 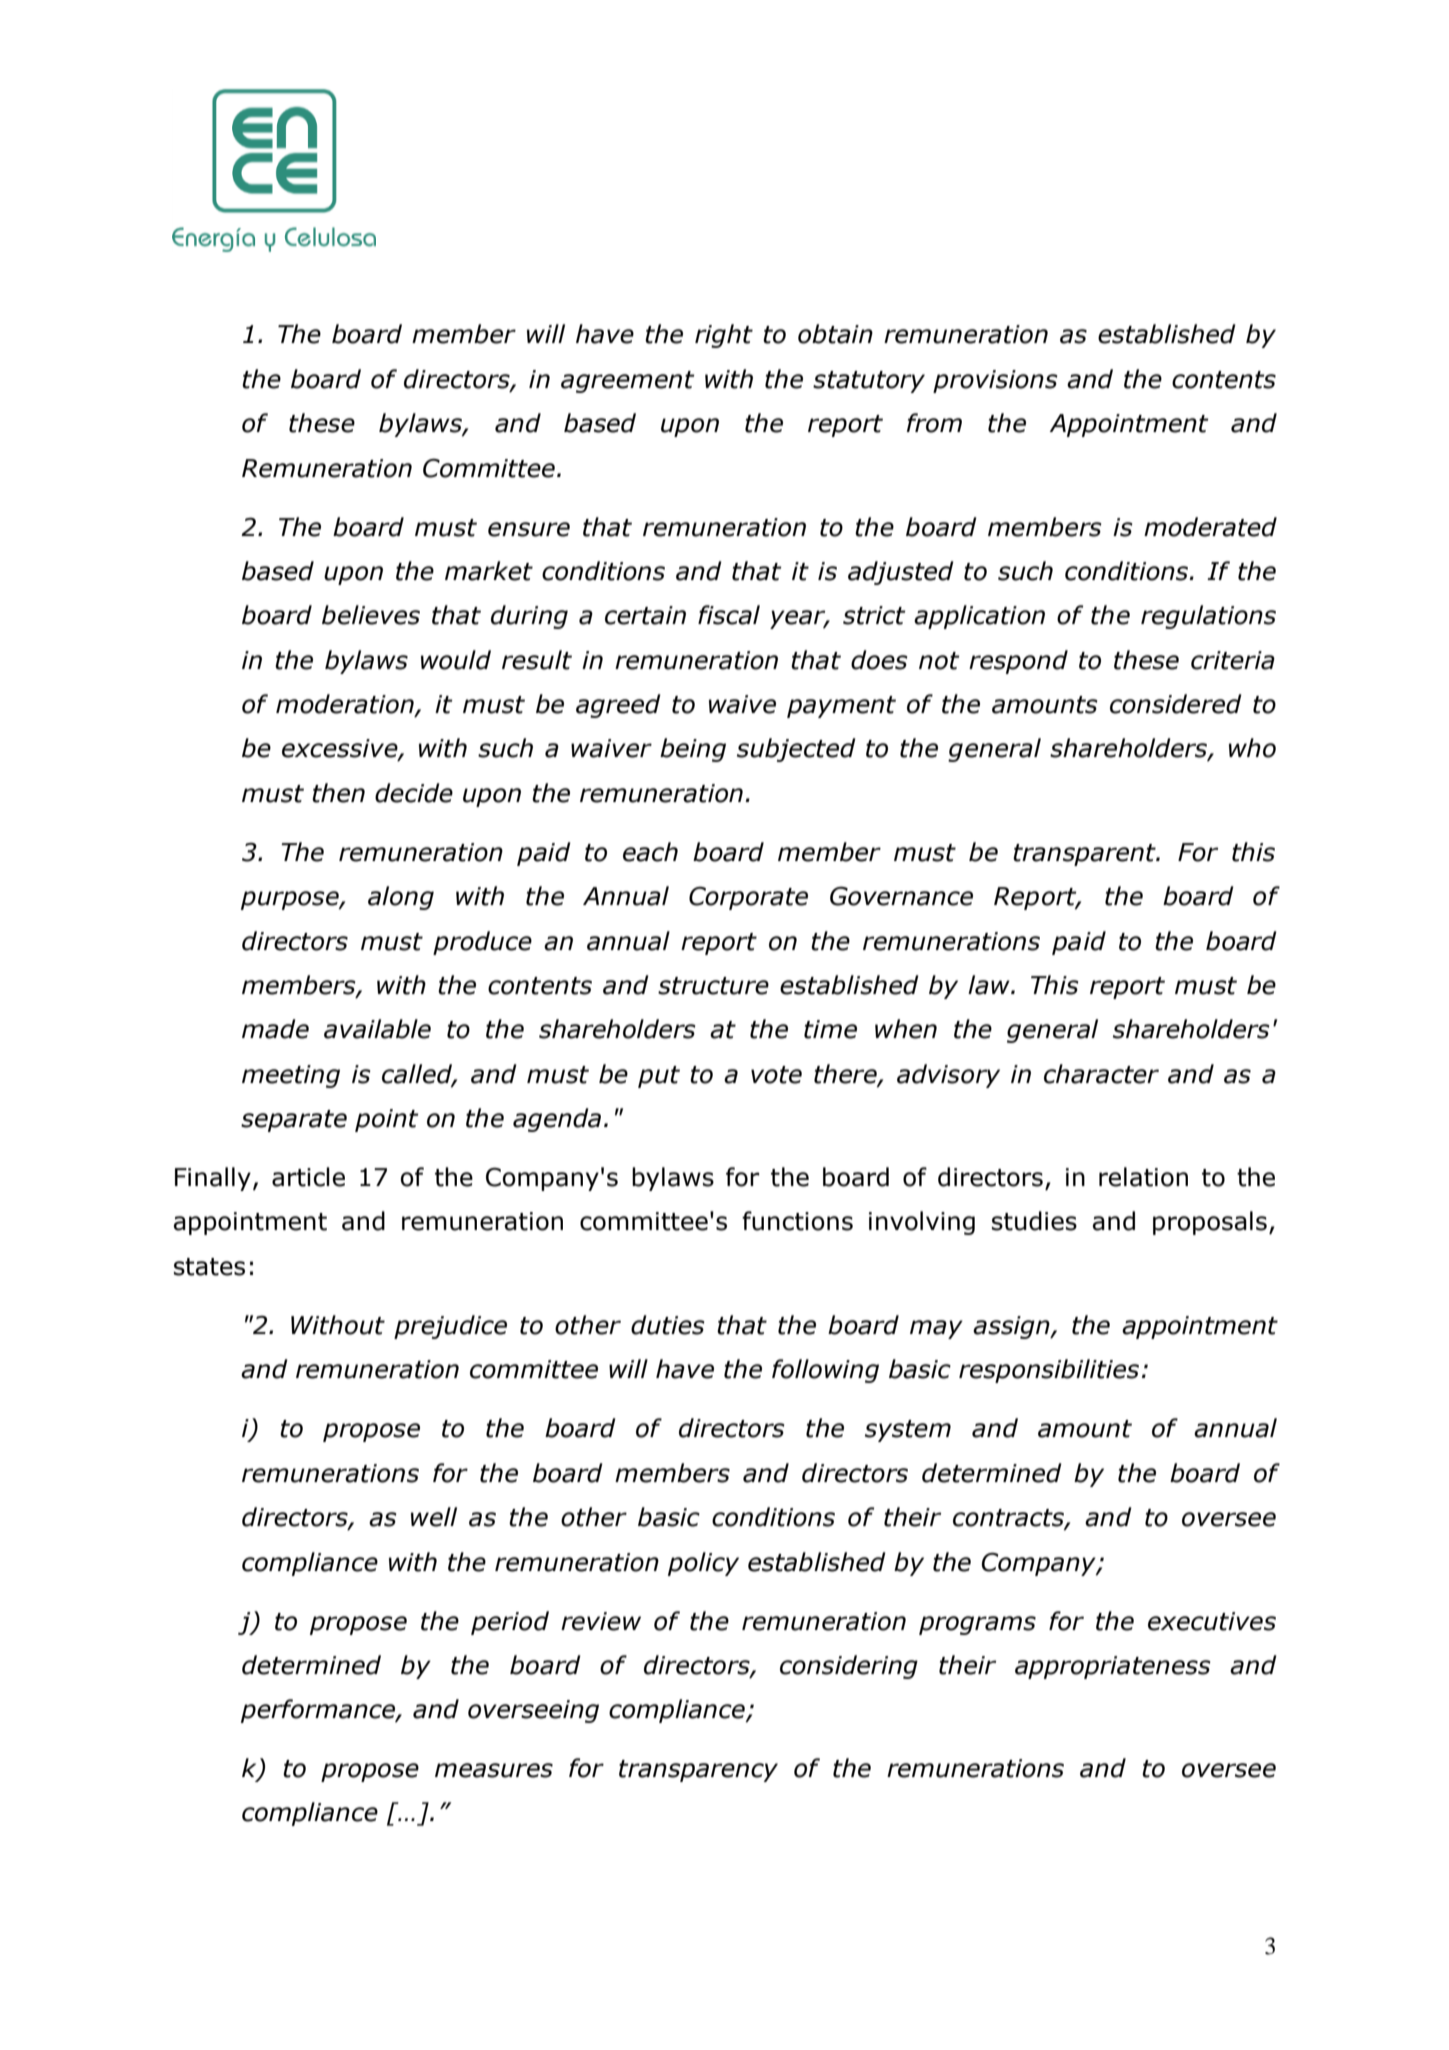 I want to click on right, so click(x=724, y=336).
